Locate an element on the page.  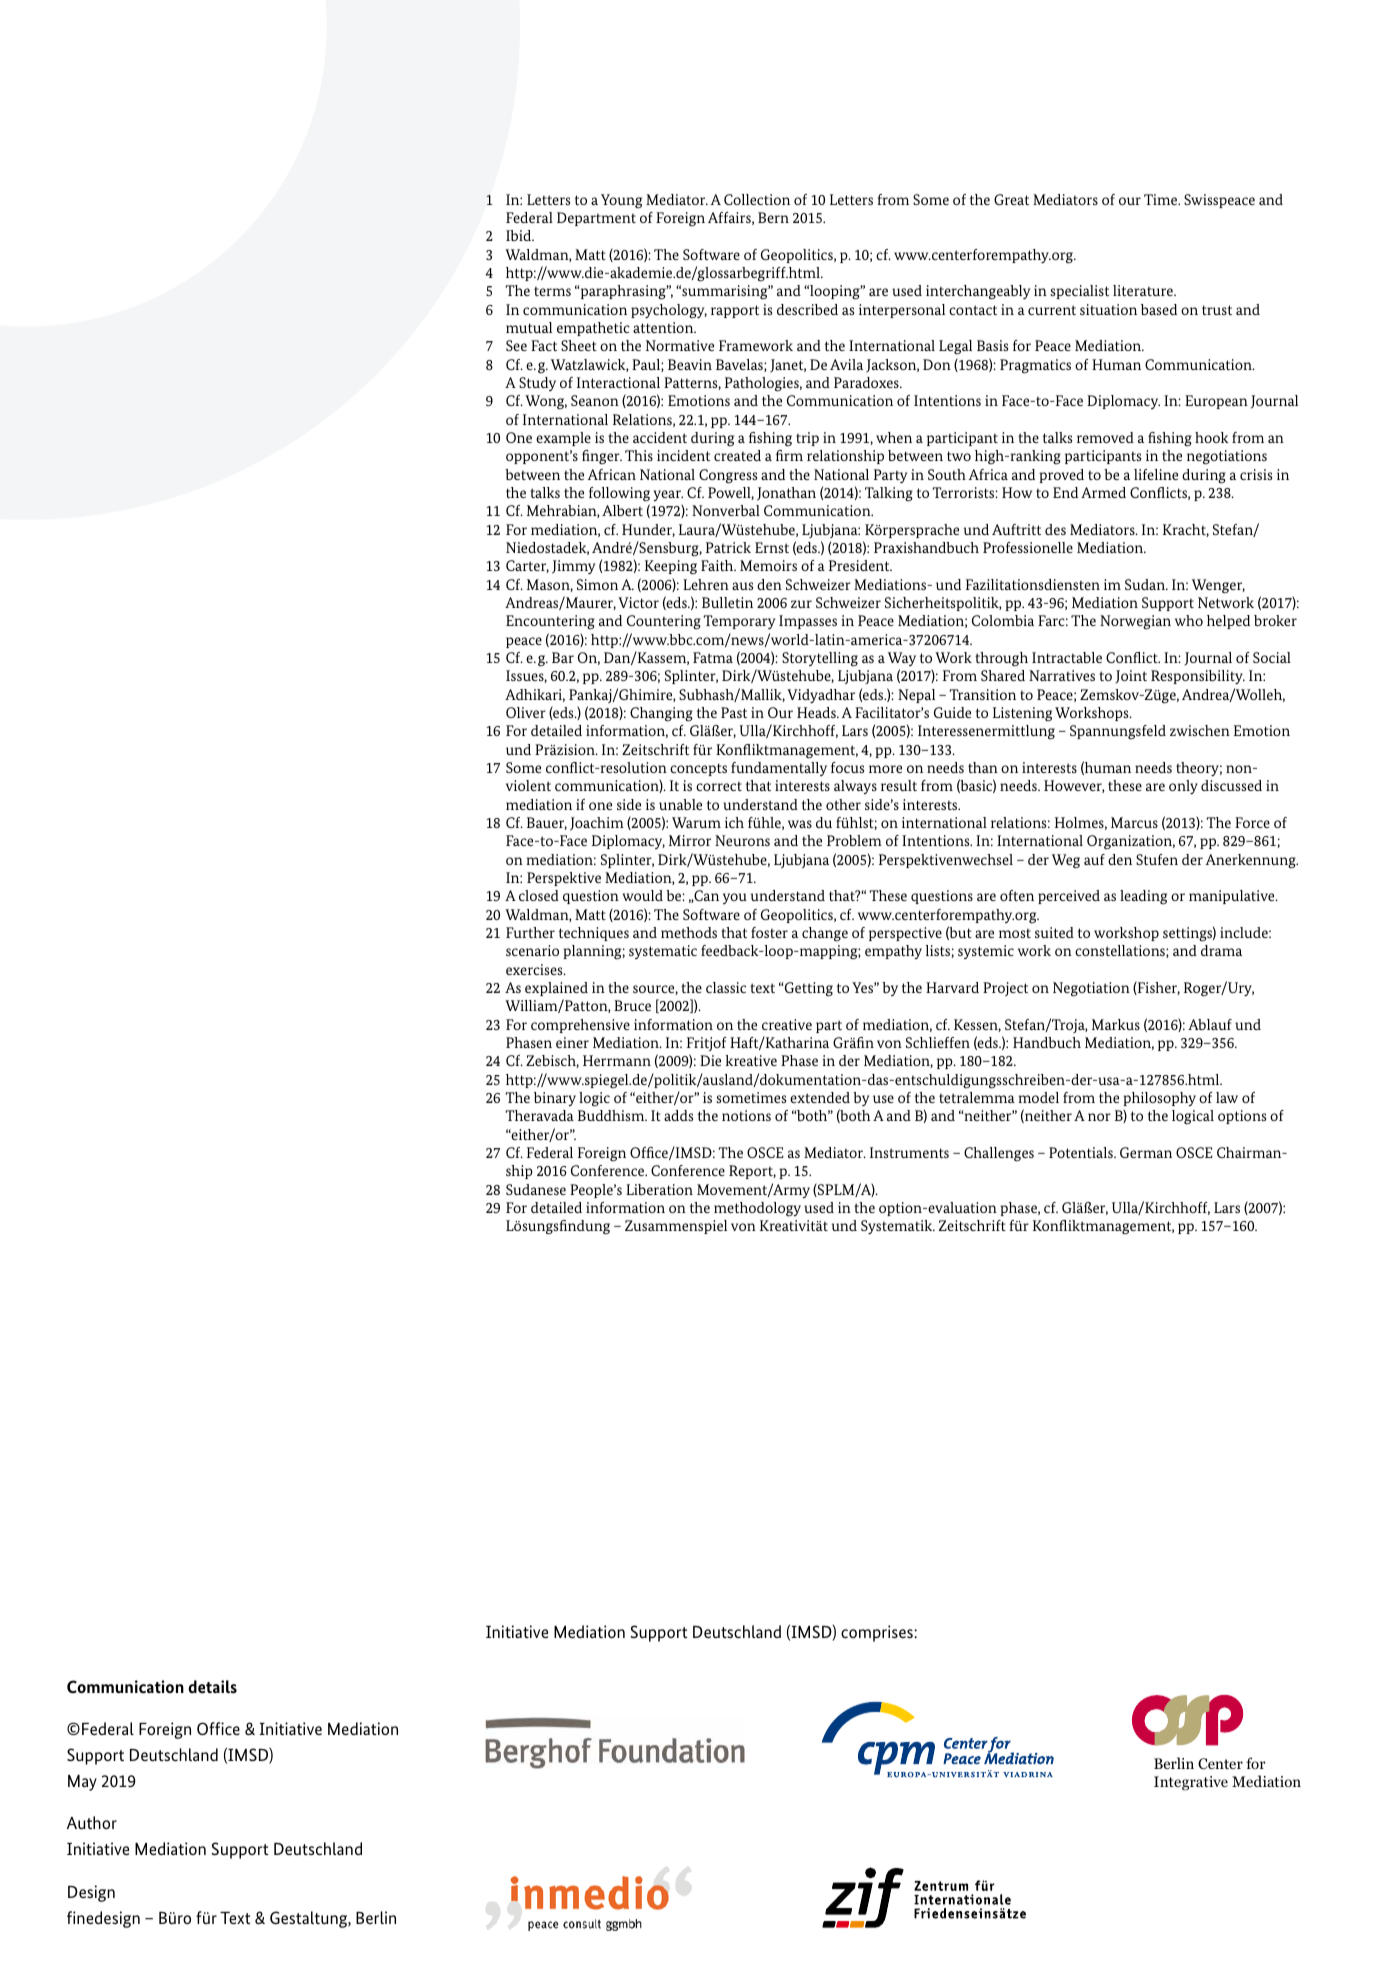
only is located at coordinates (1183, 787).
